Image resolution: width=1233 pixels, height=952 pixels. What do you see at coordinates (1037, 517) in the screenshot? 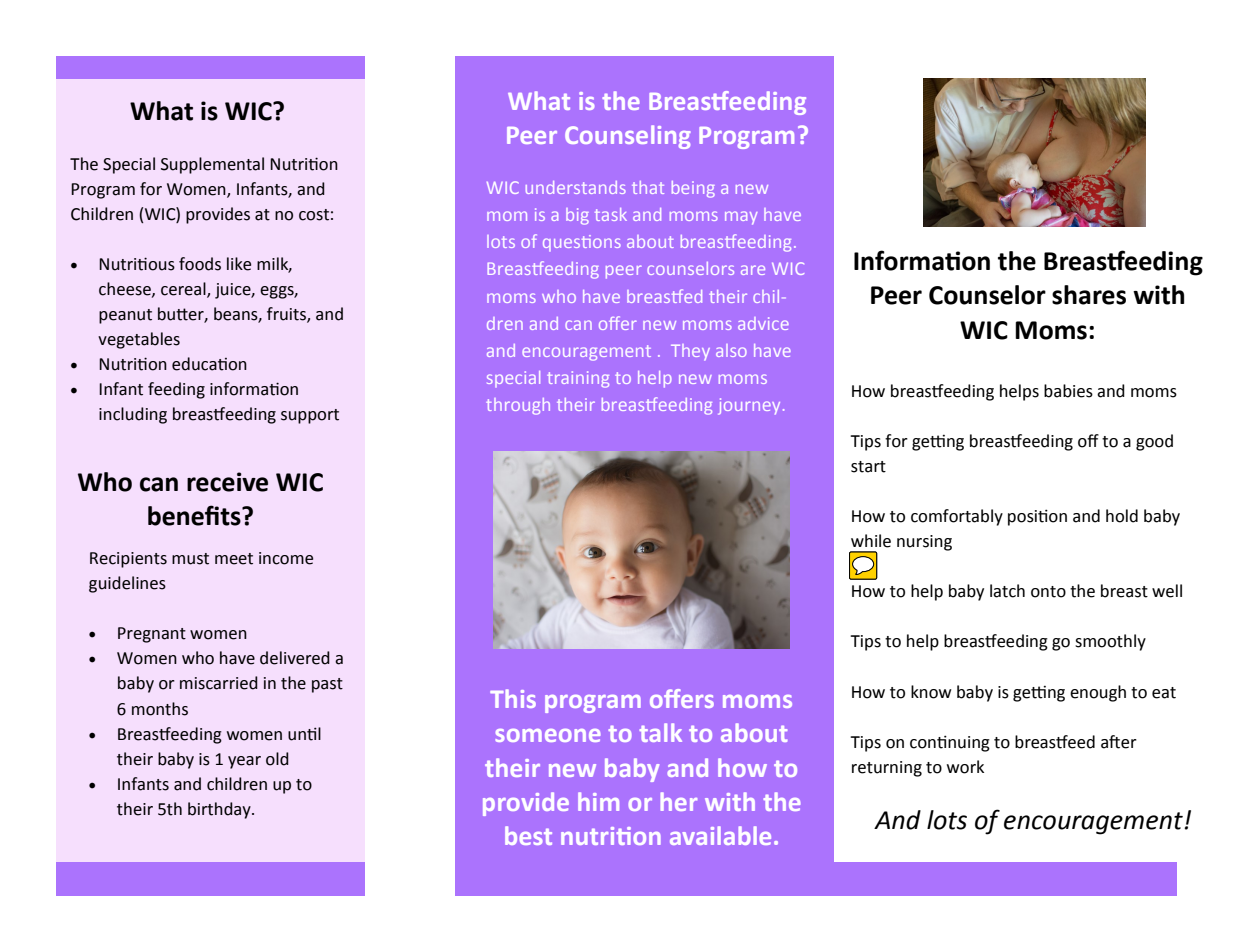
I see `position` at bounding box center [1037, 517].
